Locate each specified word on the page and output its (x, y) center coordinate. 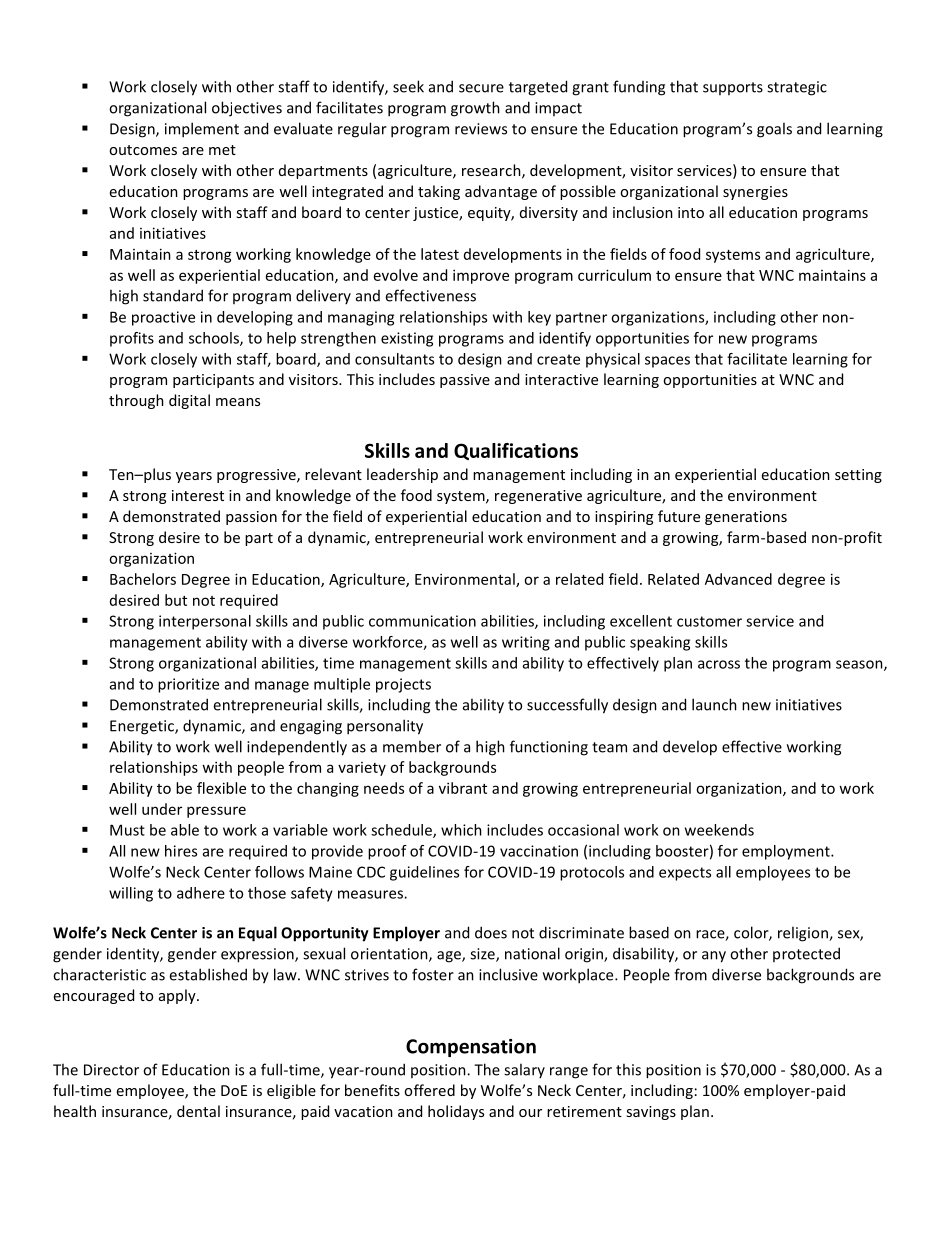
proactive (163, 318)
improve (481, 276)
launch (714, 704)
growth (475, 109)
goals (774, 130)
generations (746, 518)
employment (787, 852)
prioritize (188, 685)
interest (198, 495)
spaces (667, 362)
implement (202, 130)
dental (198, 1111)
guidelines (424, 873)
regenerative (538, 497)
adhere (201, 893)
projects (403, 685)
